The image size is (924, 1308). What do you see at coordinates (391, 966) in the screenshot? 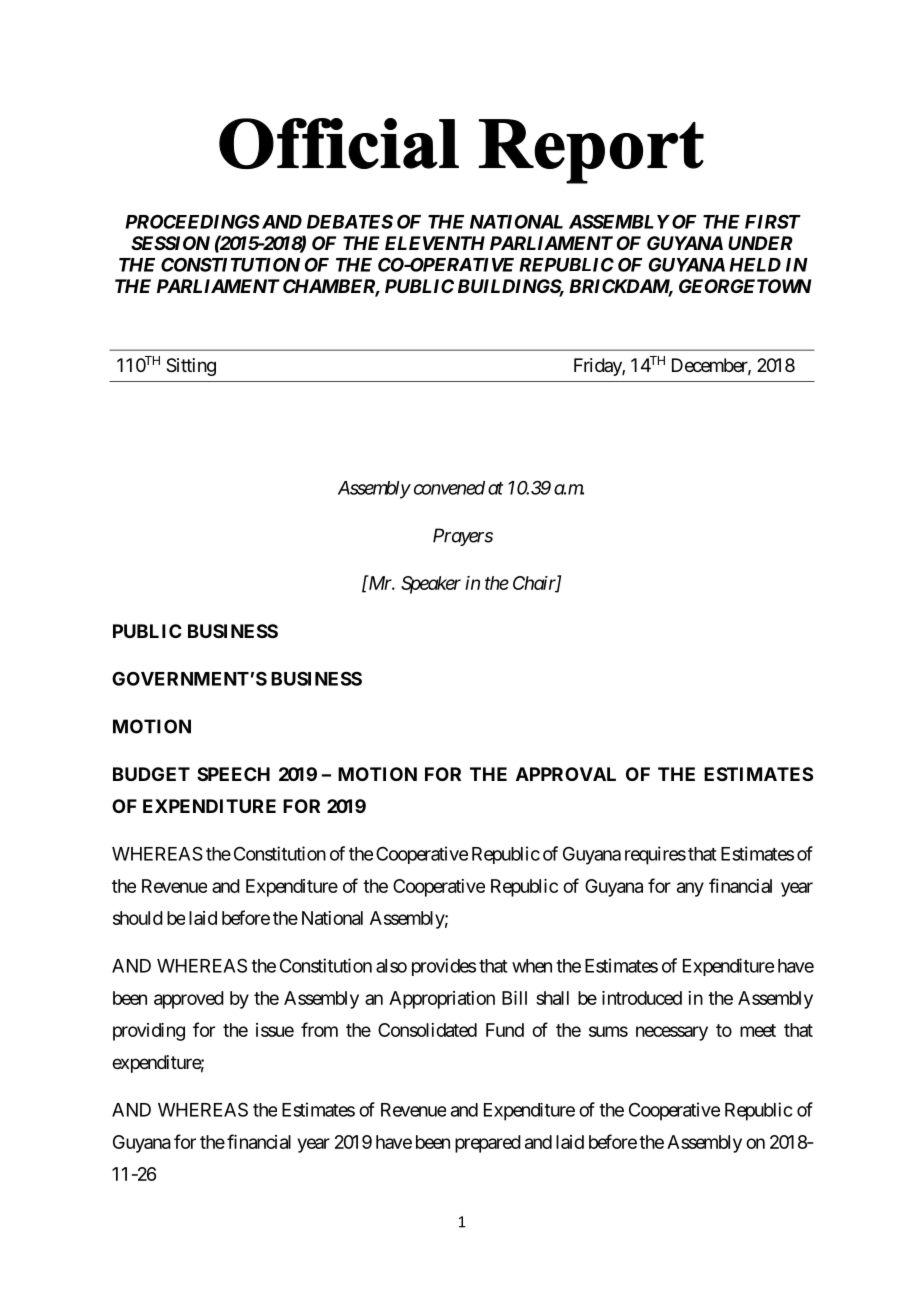
I see `also` at bounding box center [391, 966].
